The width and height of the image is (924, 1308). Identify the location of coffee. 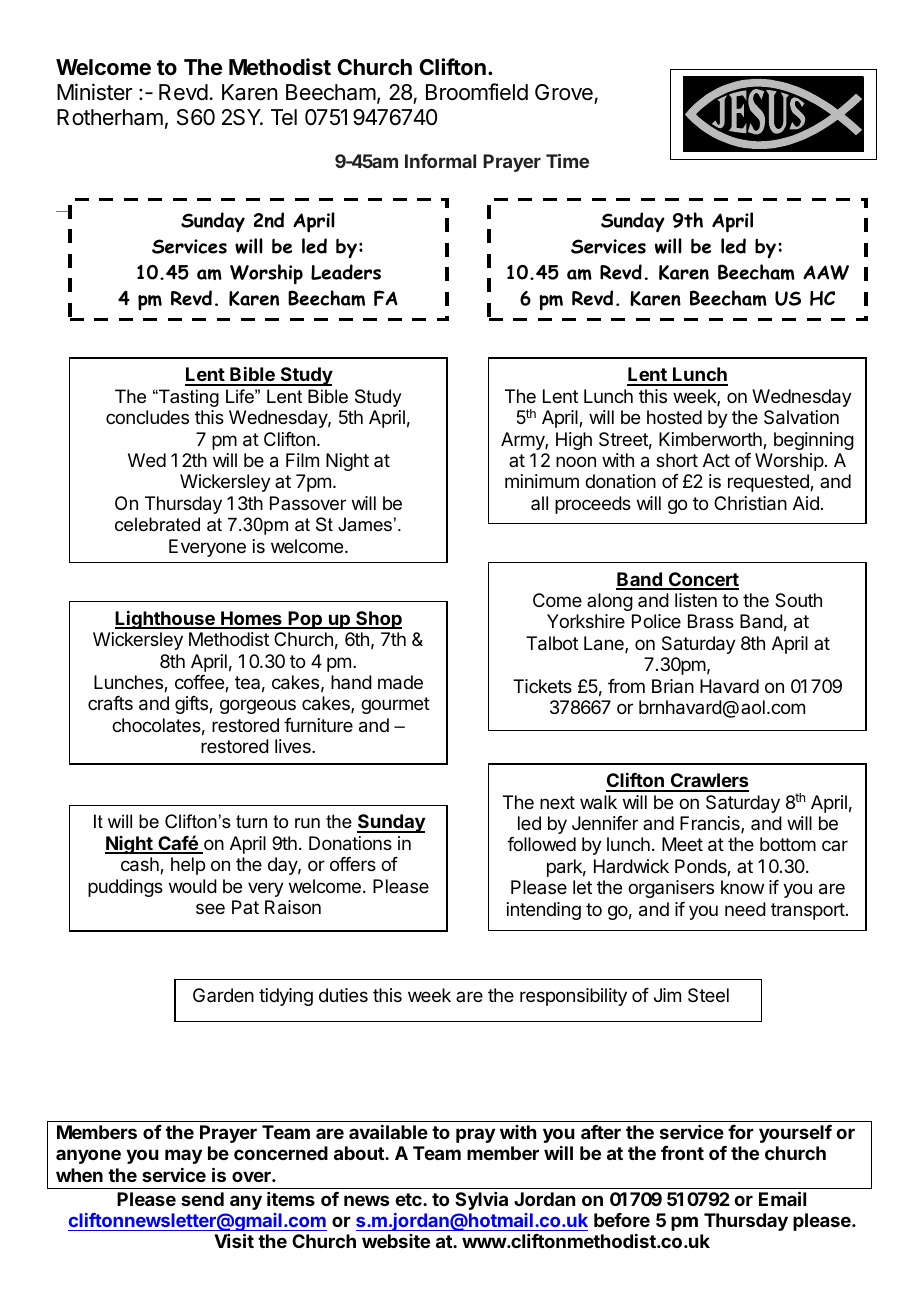
(200, 683).
